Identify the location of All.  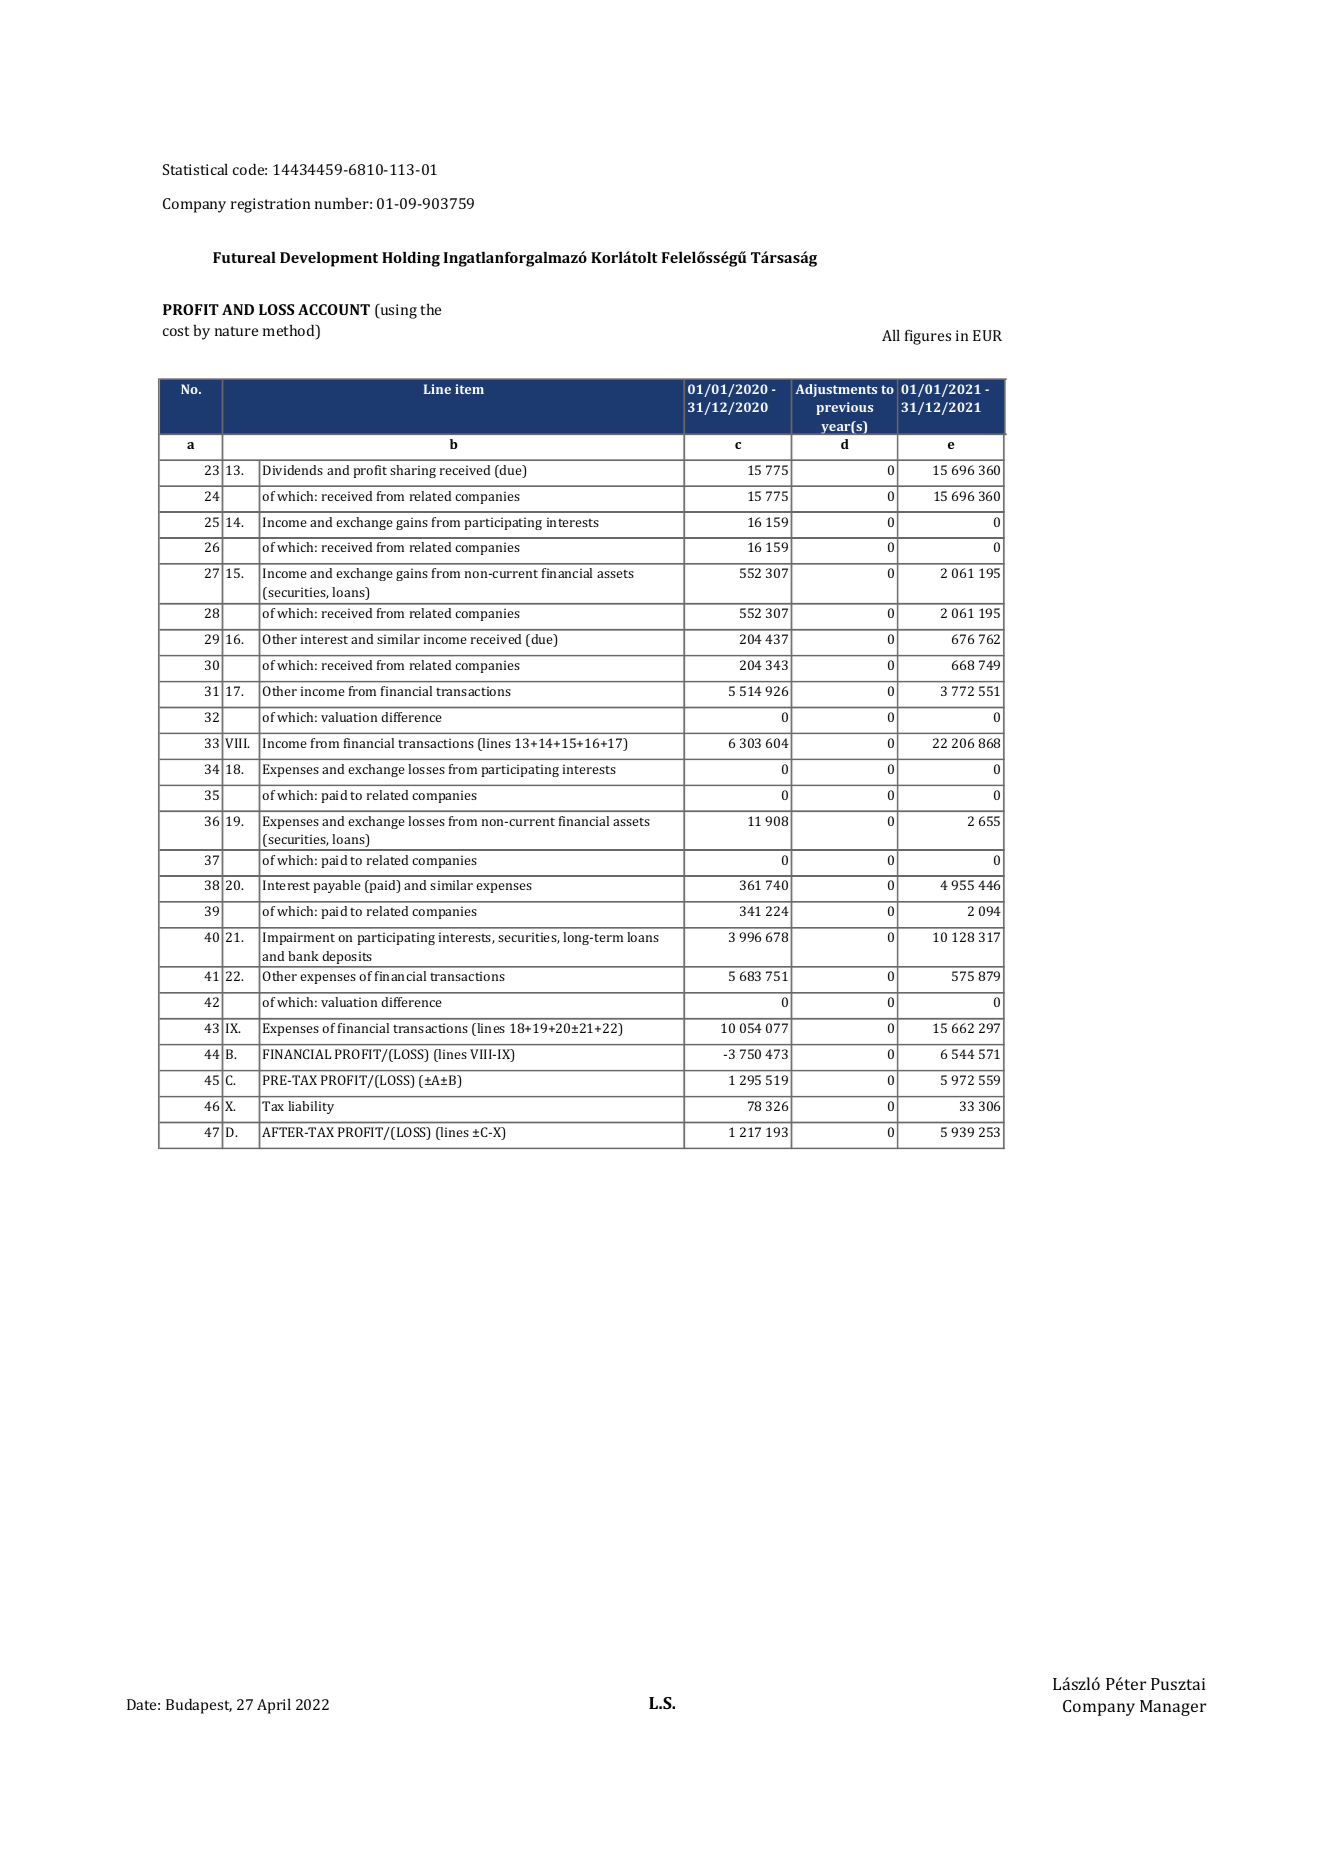
(891, 335).
